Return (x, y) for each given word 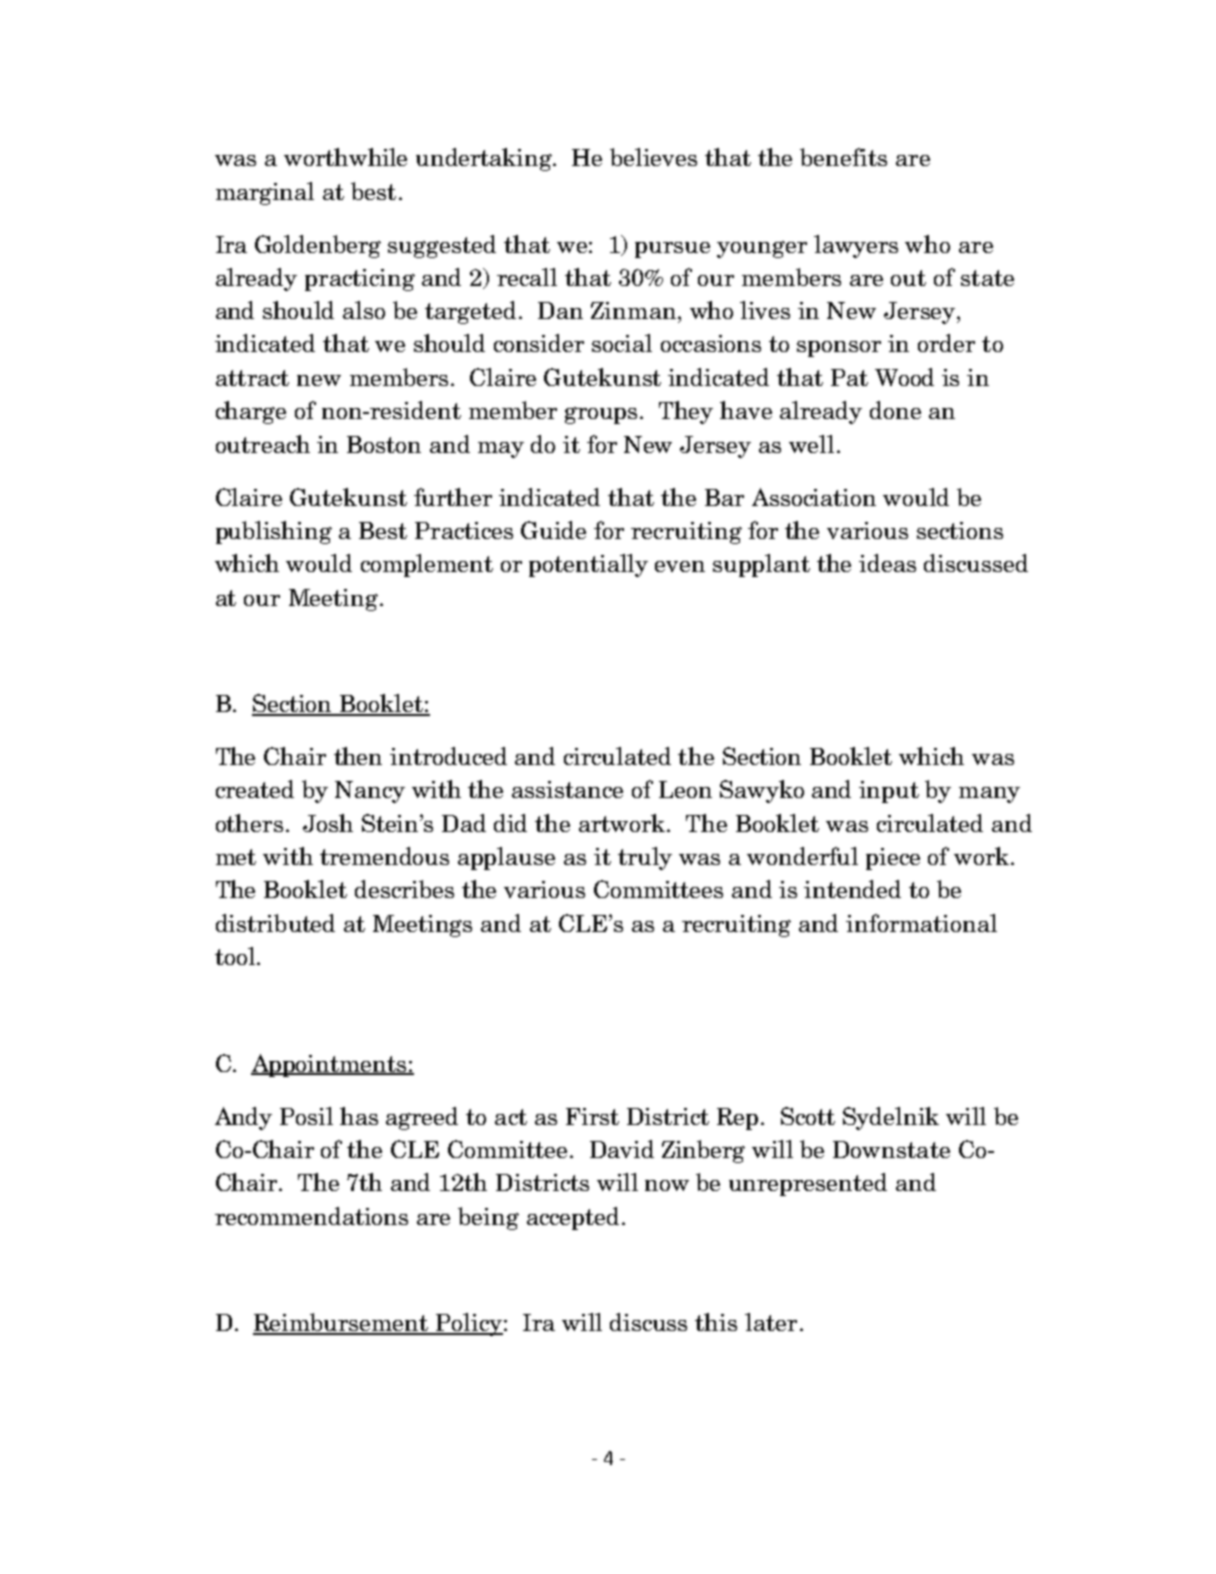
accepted (573, 1218)
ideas (887, 563)
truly (645, 858)
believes (653, 157)
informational (921, 923)
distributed (275, 923)
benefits (843, 157)
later (771, 1322)
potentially (588, 565)
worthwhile (345, 157)
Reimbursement (342, 1323)
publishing (274, 532)
